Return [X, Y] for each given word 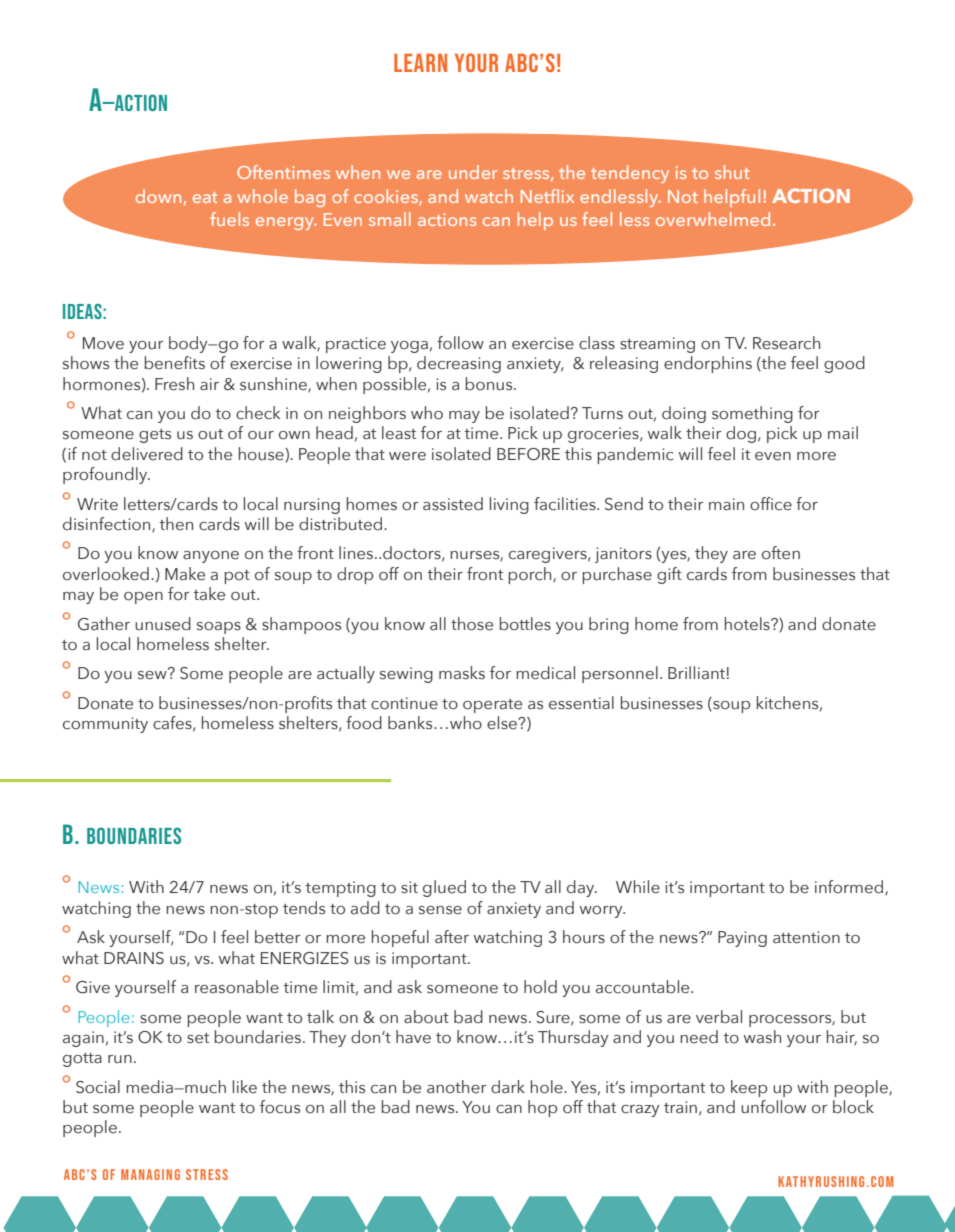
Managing [150, 1174]
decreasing [459, 364]
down [158, 196]
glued [444, 888]
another [457, 1087]
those [472, 624]
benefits [175, 363]
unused [163, 624]
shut [732, 172]
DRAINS [134, 958]
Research [786, 343]
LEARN [420, 63]
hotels [748, 624]
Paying [742, 939]
